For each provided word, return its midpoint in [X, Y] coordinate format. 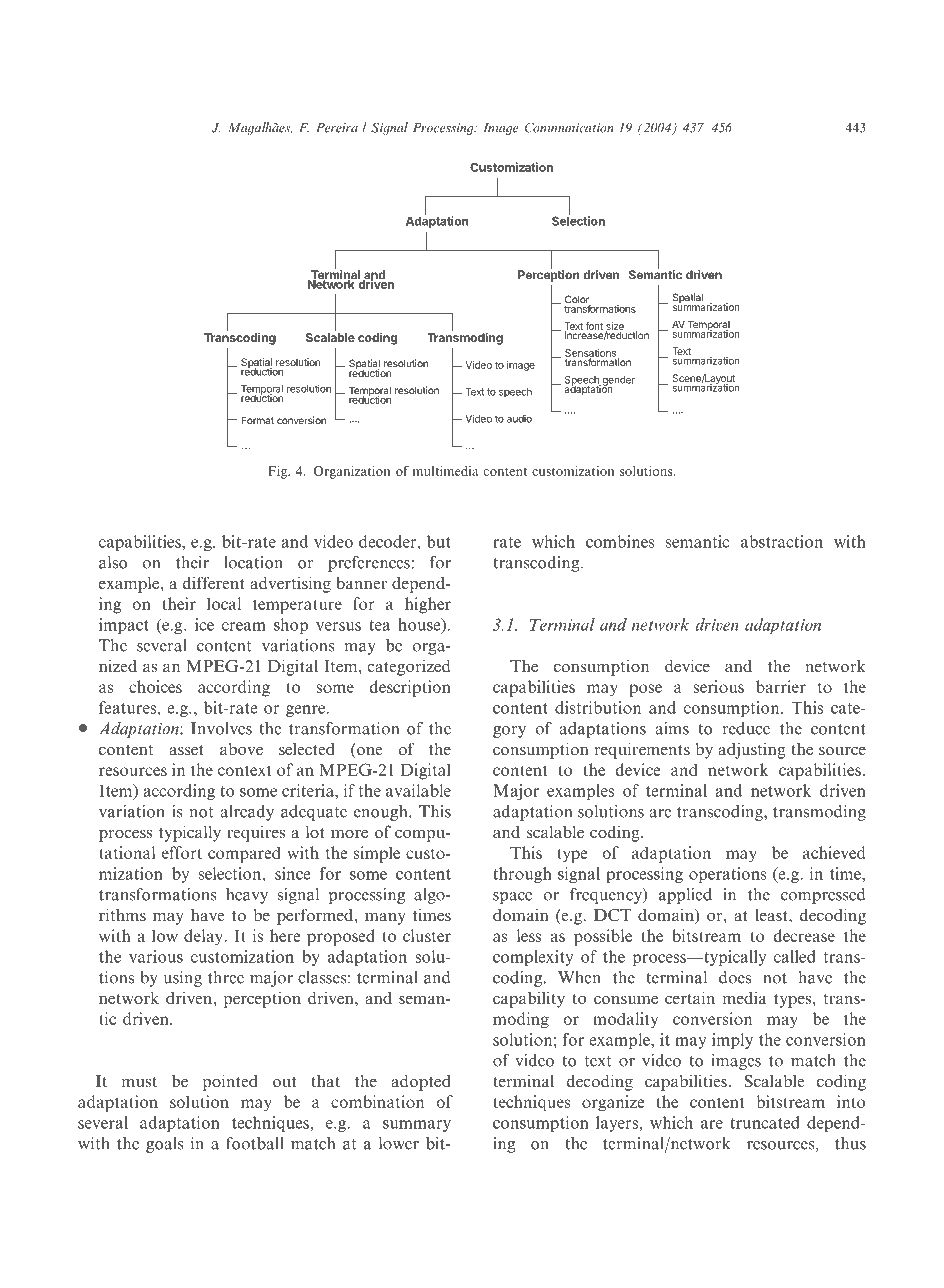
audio [519, 419]
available [418, 790]
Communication [569, 127]
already [247, 813]
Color [578, 300]
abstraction [782, 541]
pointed [230, 1082]
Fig [279, 472]
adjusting [751, 750]
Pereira [337, 128]
